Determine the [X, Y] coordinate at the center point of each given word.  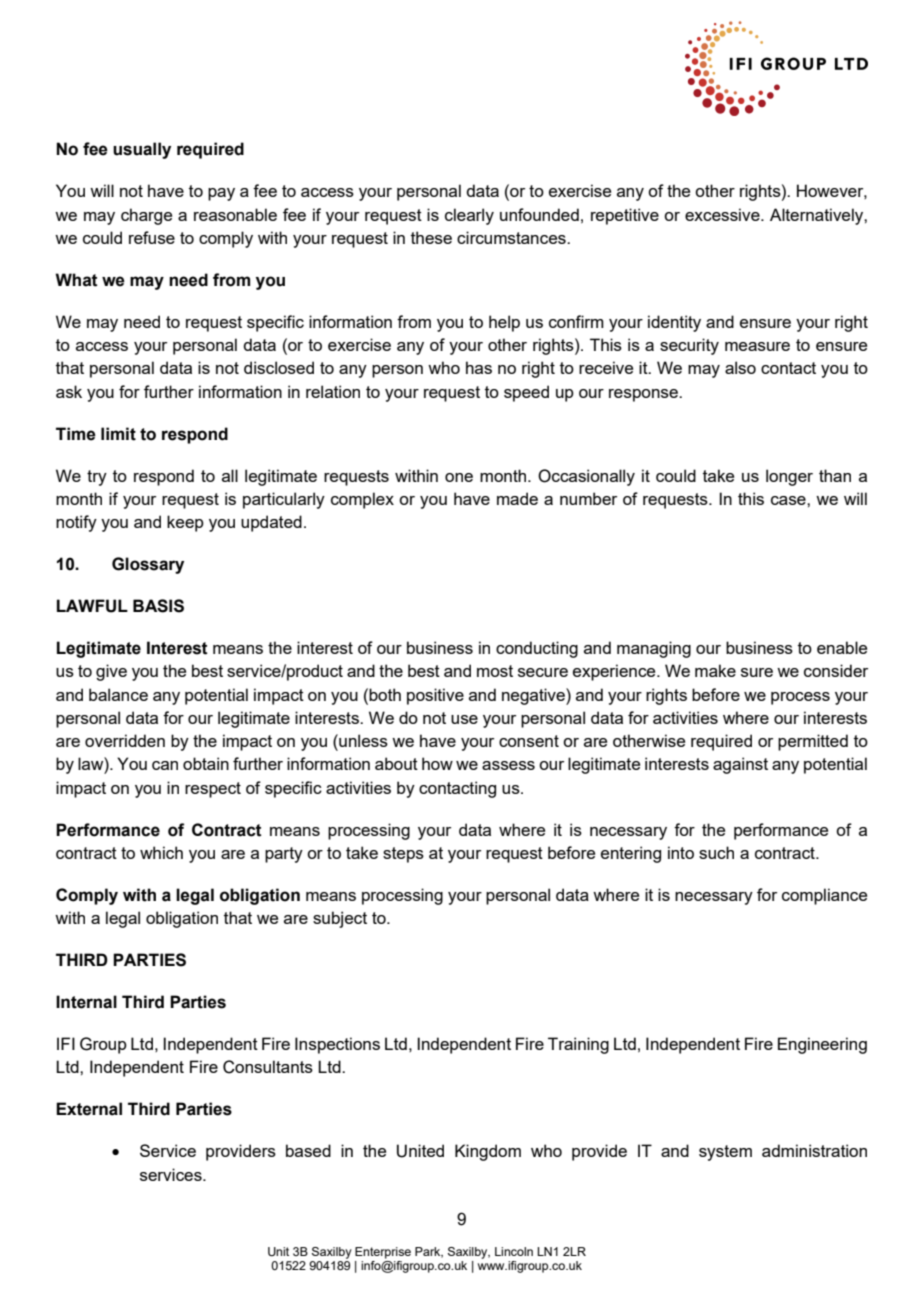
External [89, 1109]
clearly [469, 216]
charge [146, 216]
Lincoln [514, 1251]
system [725, 1153]
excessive [723, 214]
